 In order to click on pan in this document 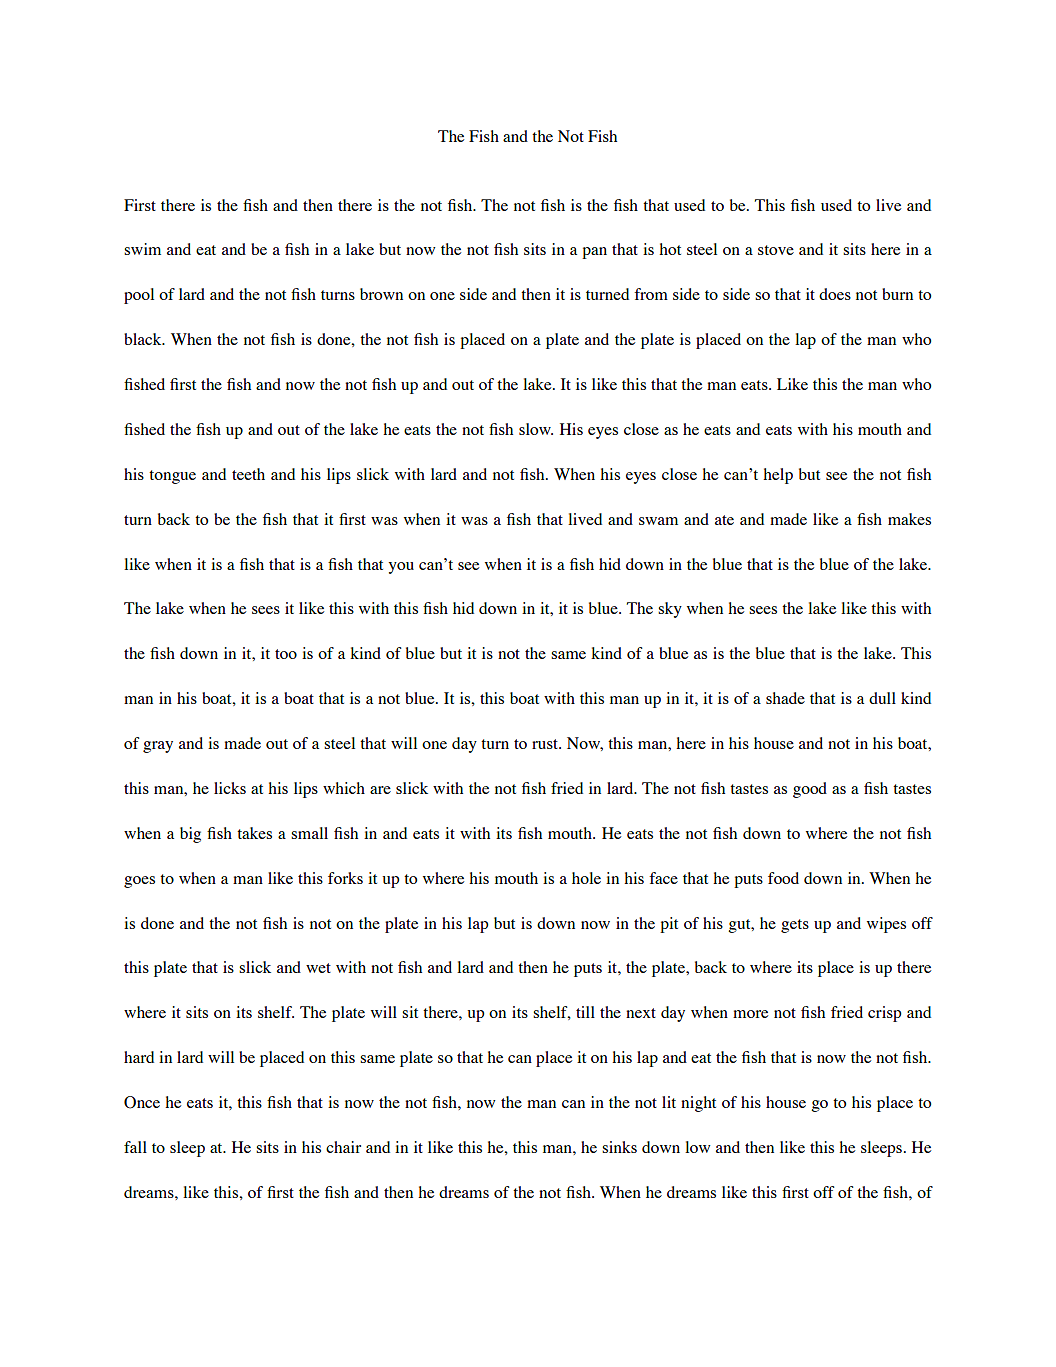, I will do `click(594, 253)`.
